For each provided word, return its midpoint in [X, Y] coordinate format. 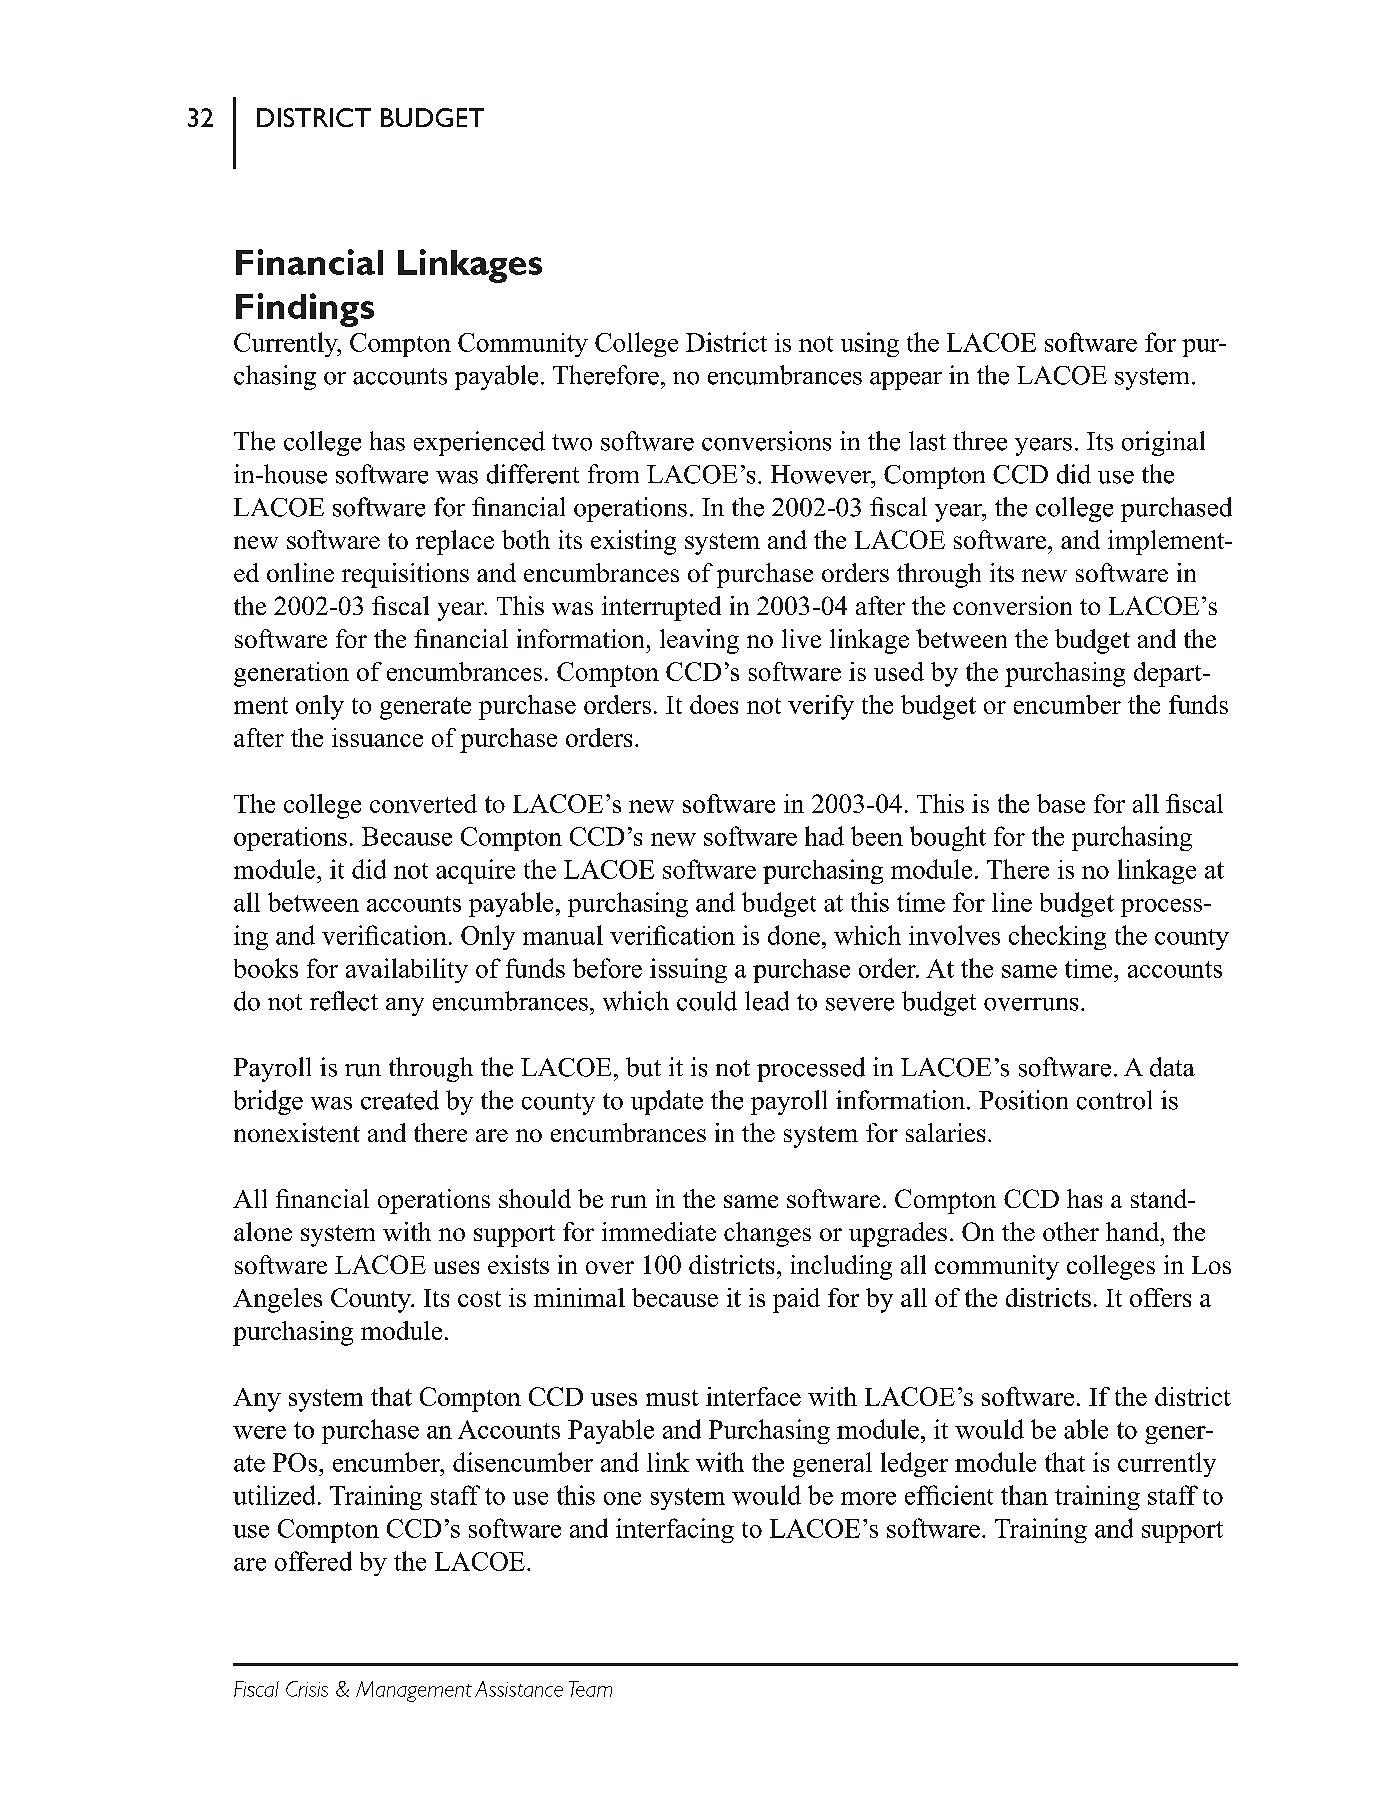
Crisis [307, 1689]
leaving [699, 641]
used [899, 671]
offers [1160, 1297]
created [400, 1100]
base [1061, 803]
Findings [305, 310]
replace [455, 542]
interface [753, 1396]
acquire [475, 871]
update [667, 1102]
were [259, 1432]
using [870, 344]
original [1163, 443]
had [824, 836]
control [1114, 1100]
